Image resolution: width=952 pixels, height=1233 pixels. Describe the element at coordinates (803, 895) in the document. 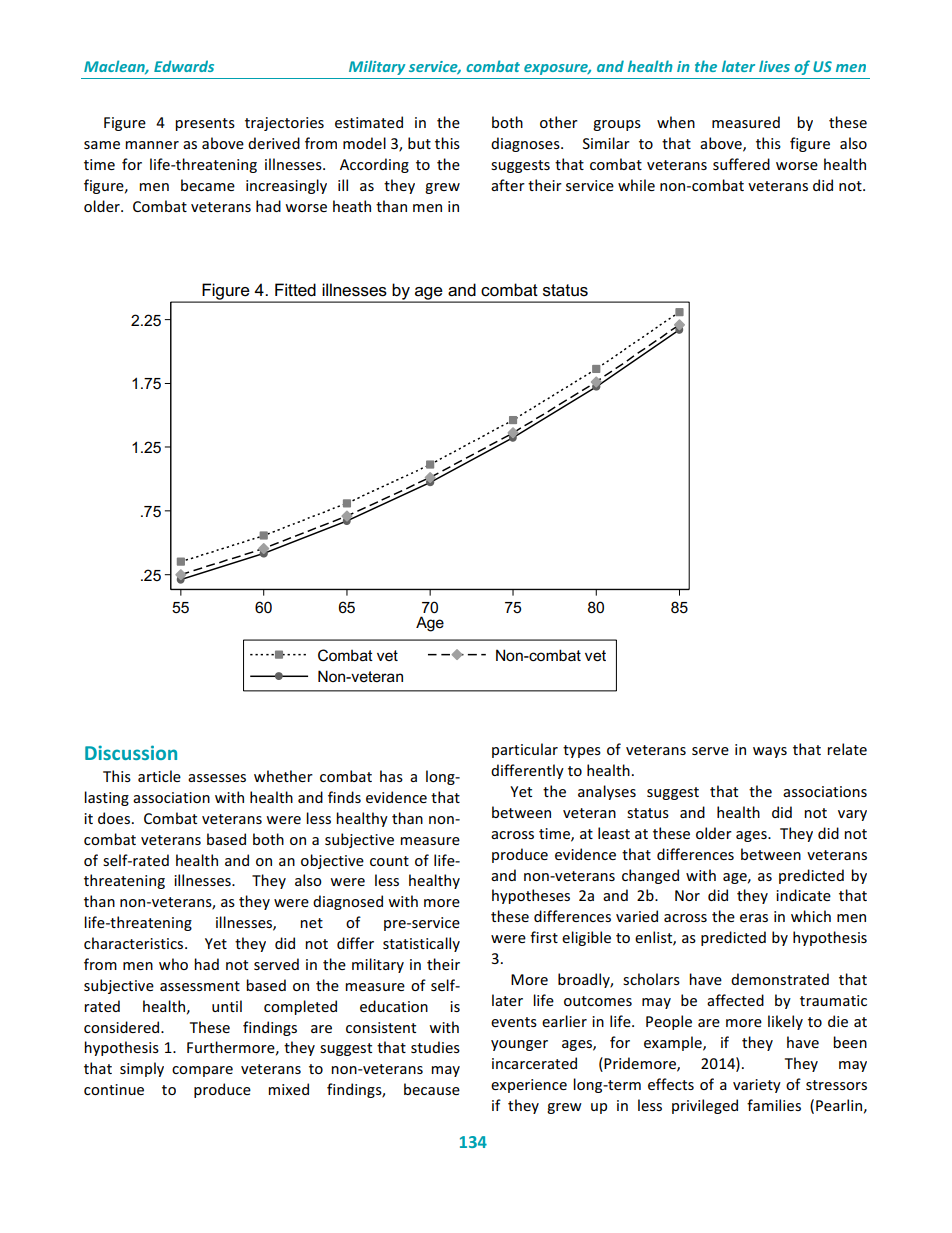

I see `indicate` at that location.
